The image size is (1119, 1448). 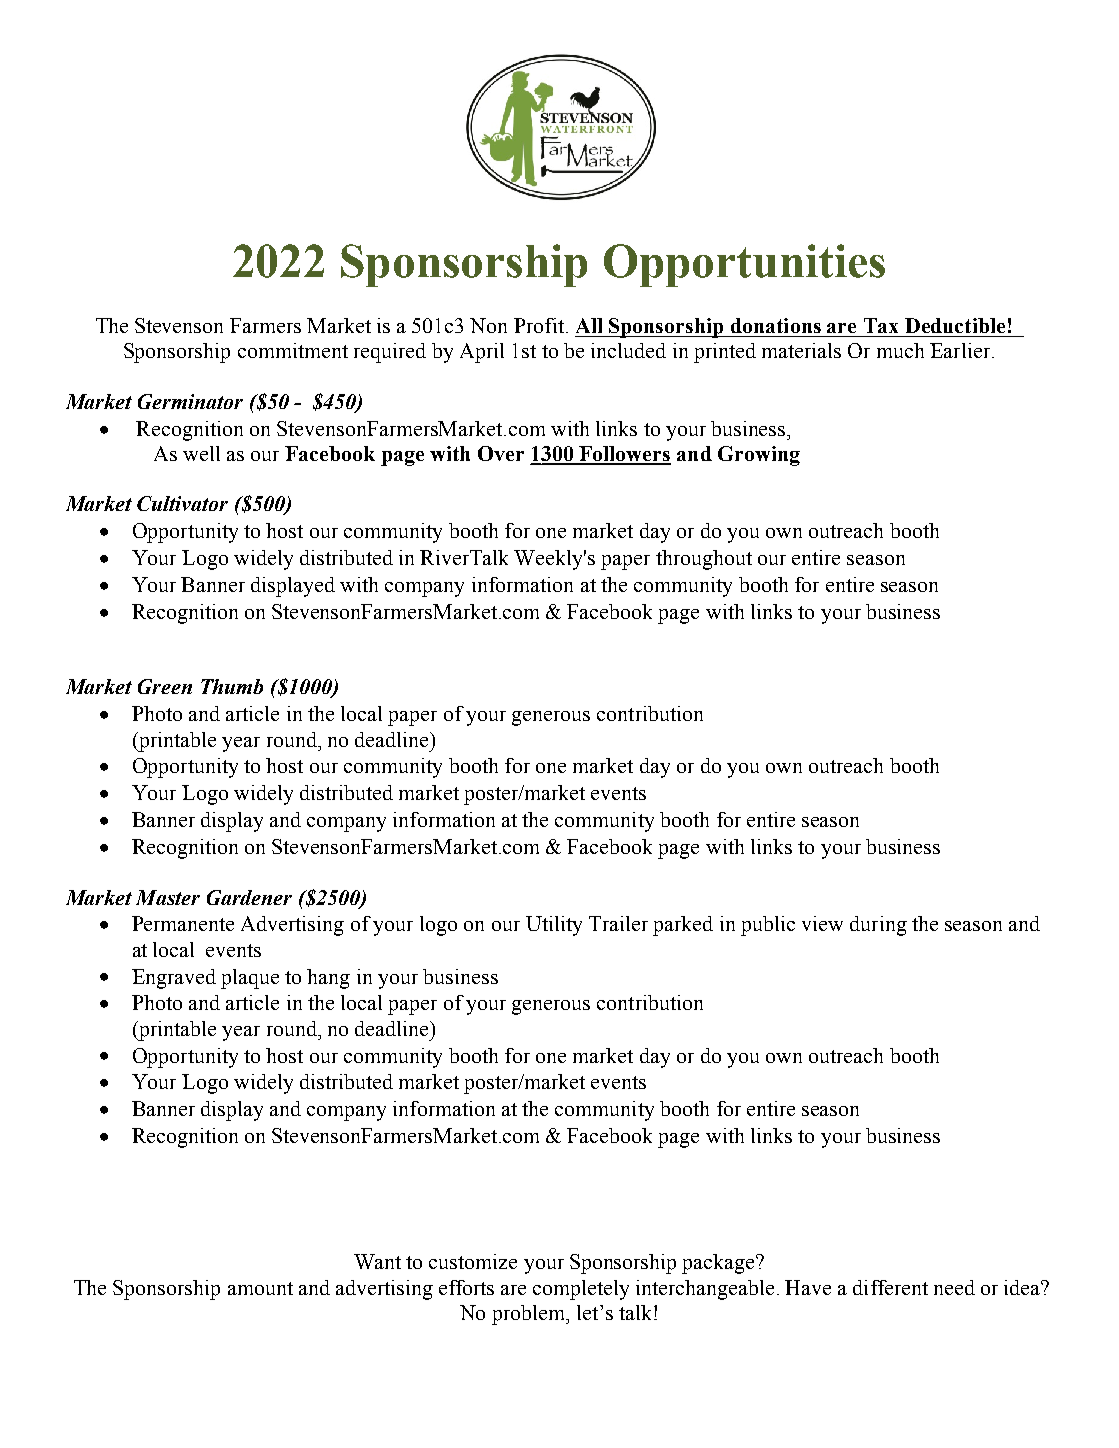 What do you see at coordinates (955, 325) in the page?
I see `Deductible` at bounding box center [955, 325].
